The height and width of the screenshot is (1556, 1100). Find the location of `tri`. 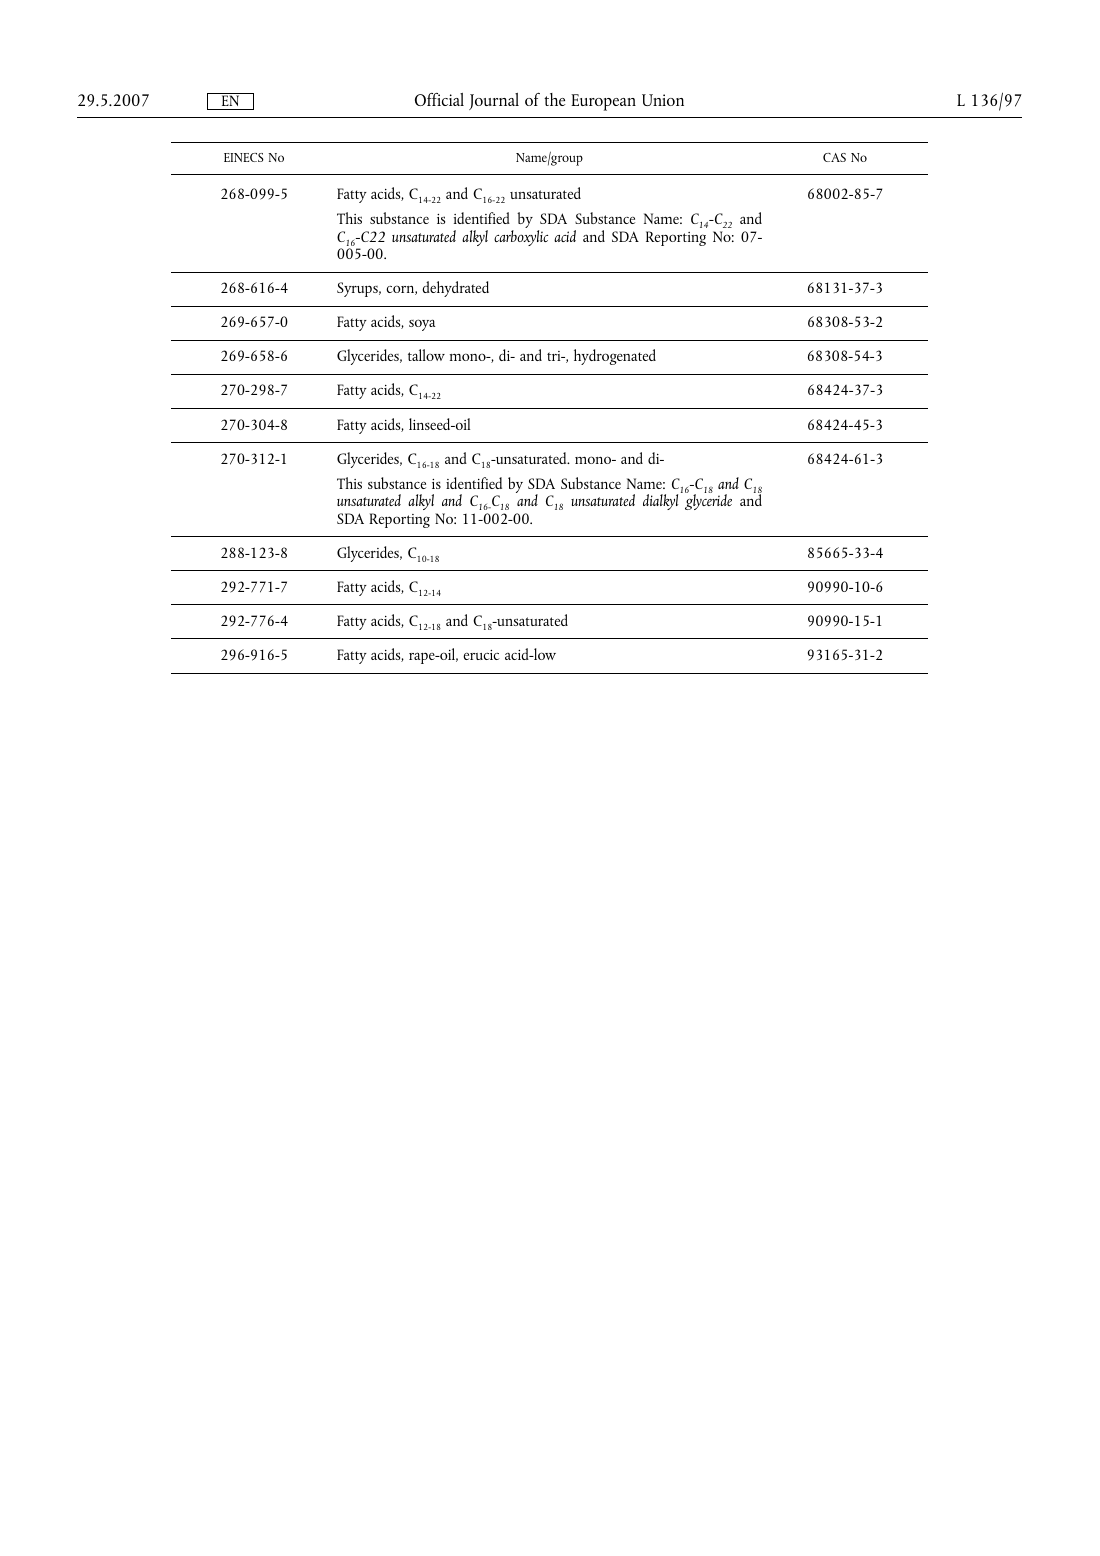

tri is located at coordinates (555, 356).
